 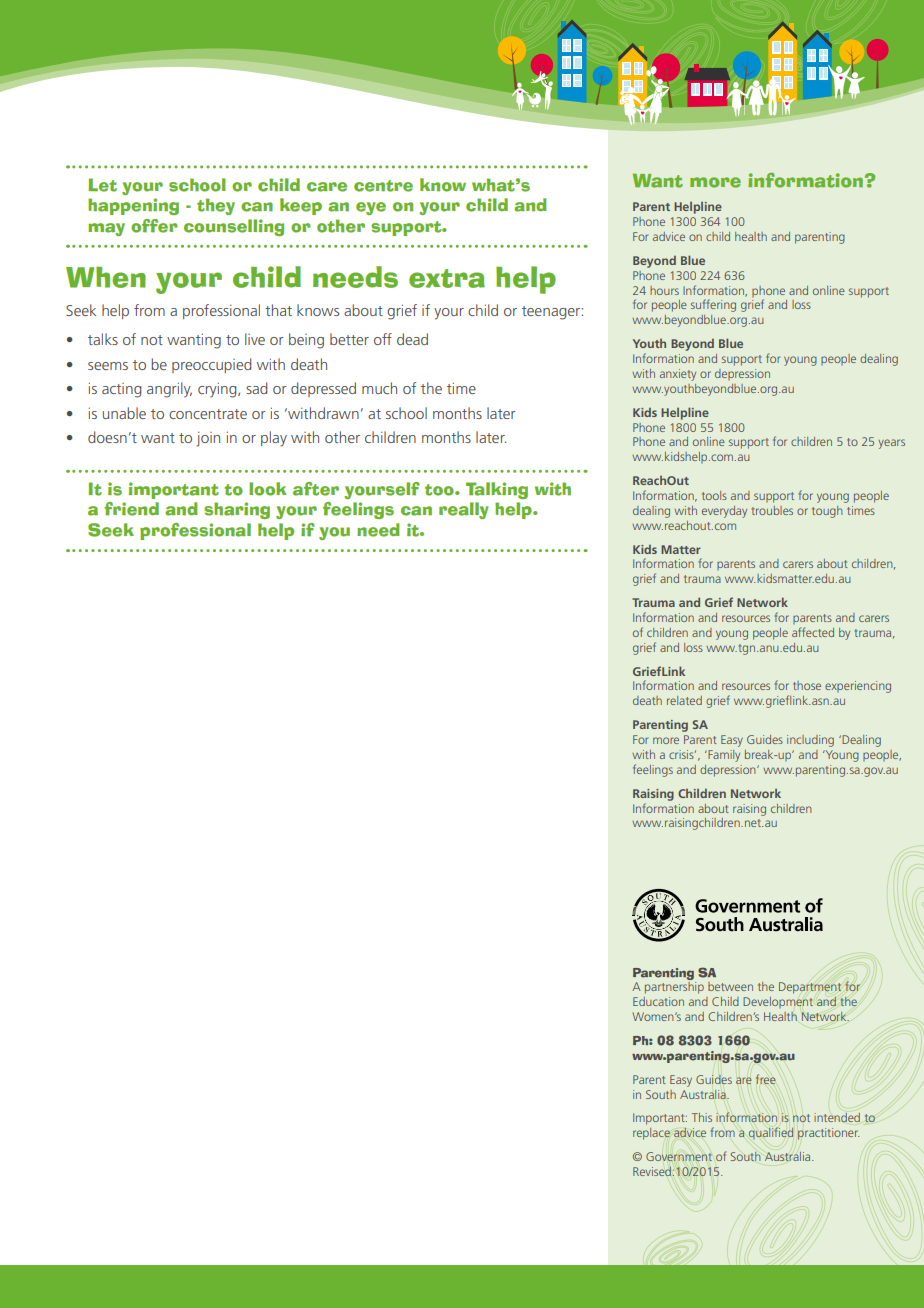 What do you see at coordinates (713, 305) in the screenshot?
I see `suffering` at bounding box center [713, 305].
